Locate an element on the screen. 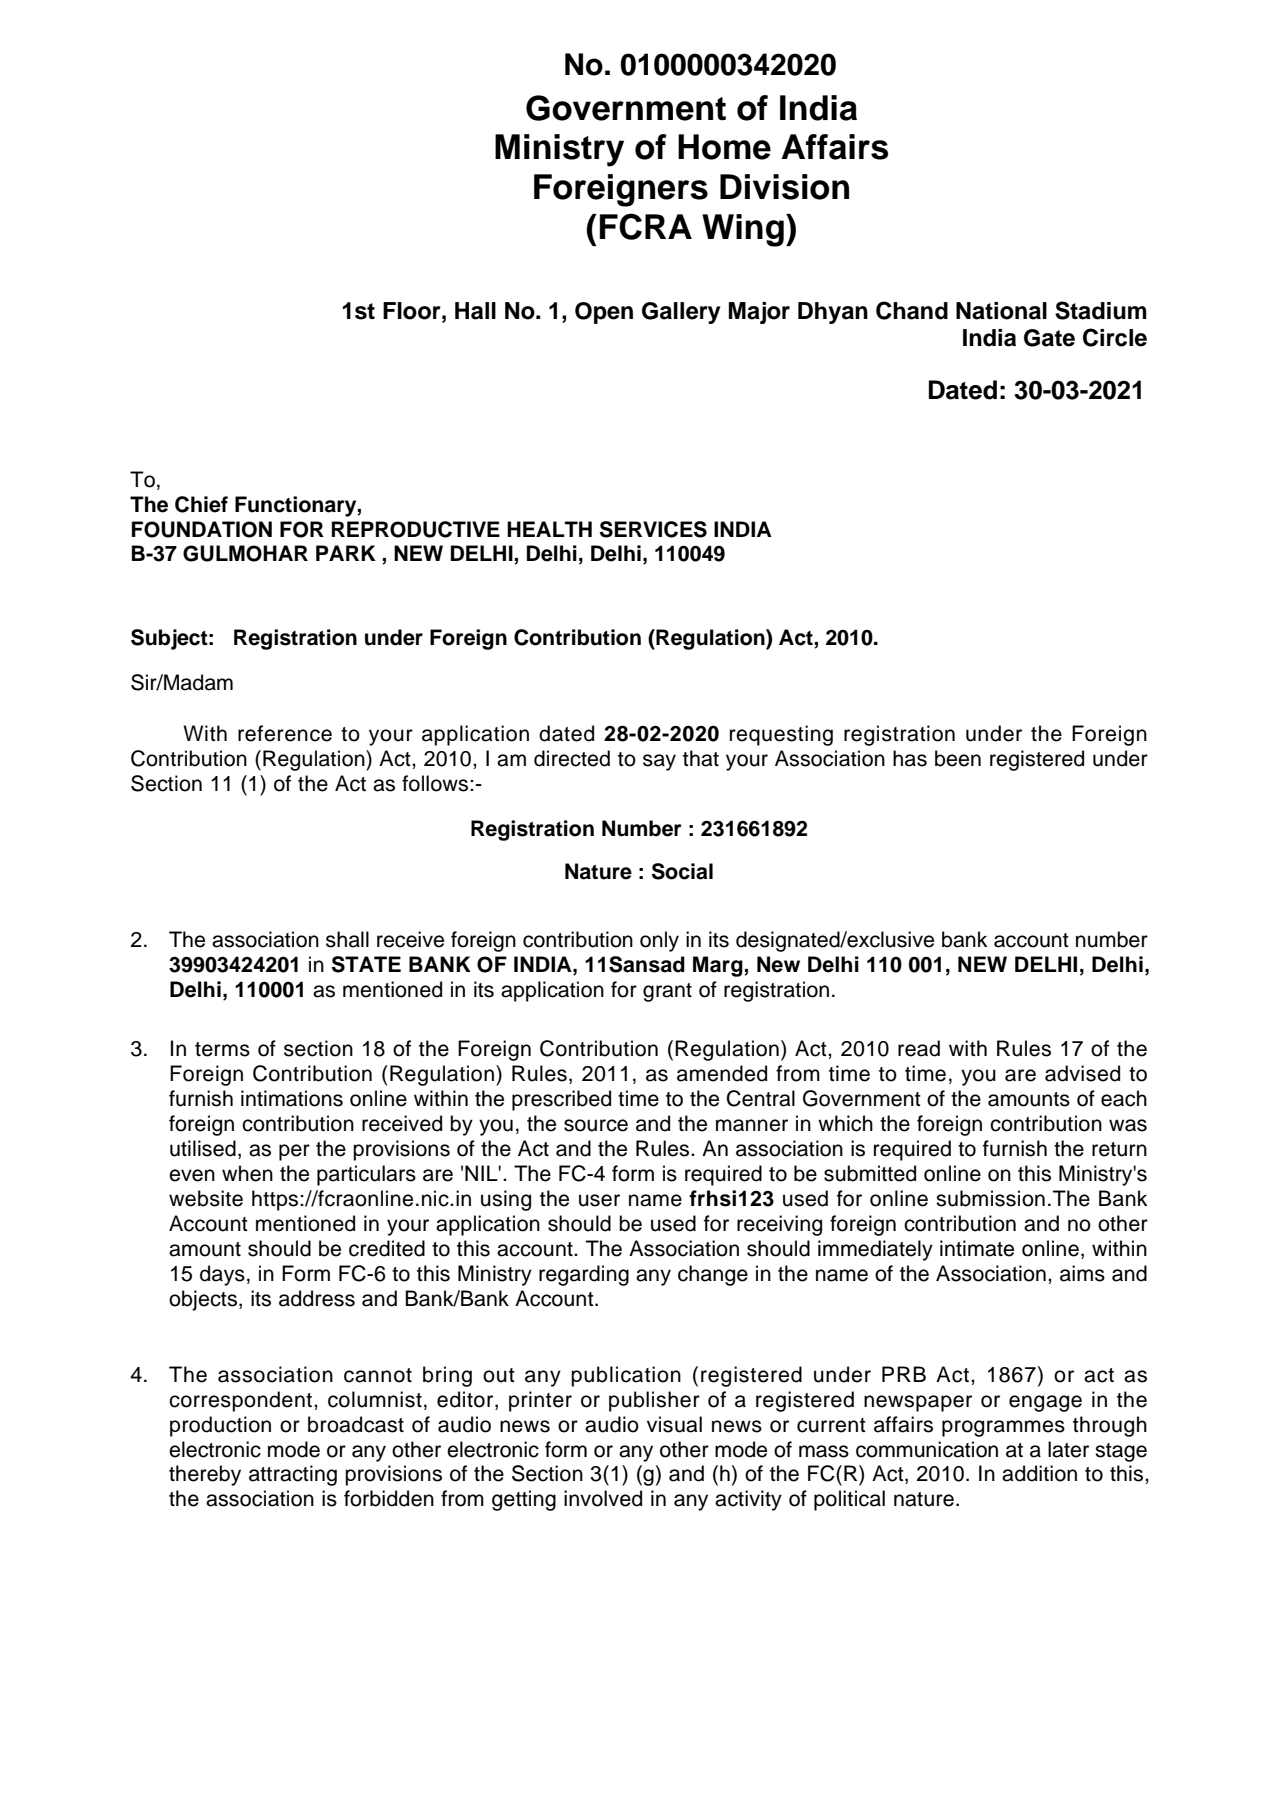 This screenshot has height=1803, width=1274. when is located at coordinates (247, 1173).
